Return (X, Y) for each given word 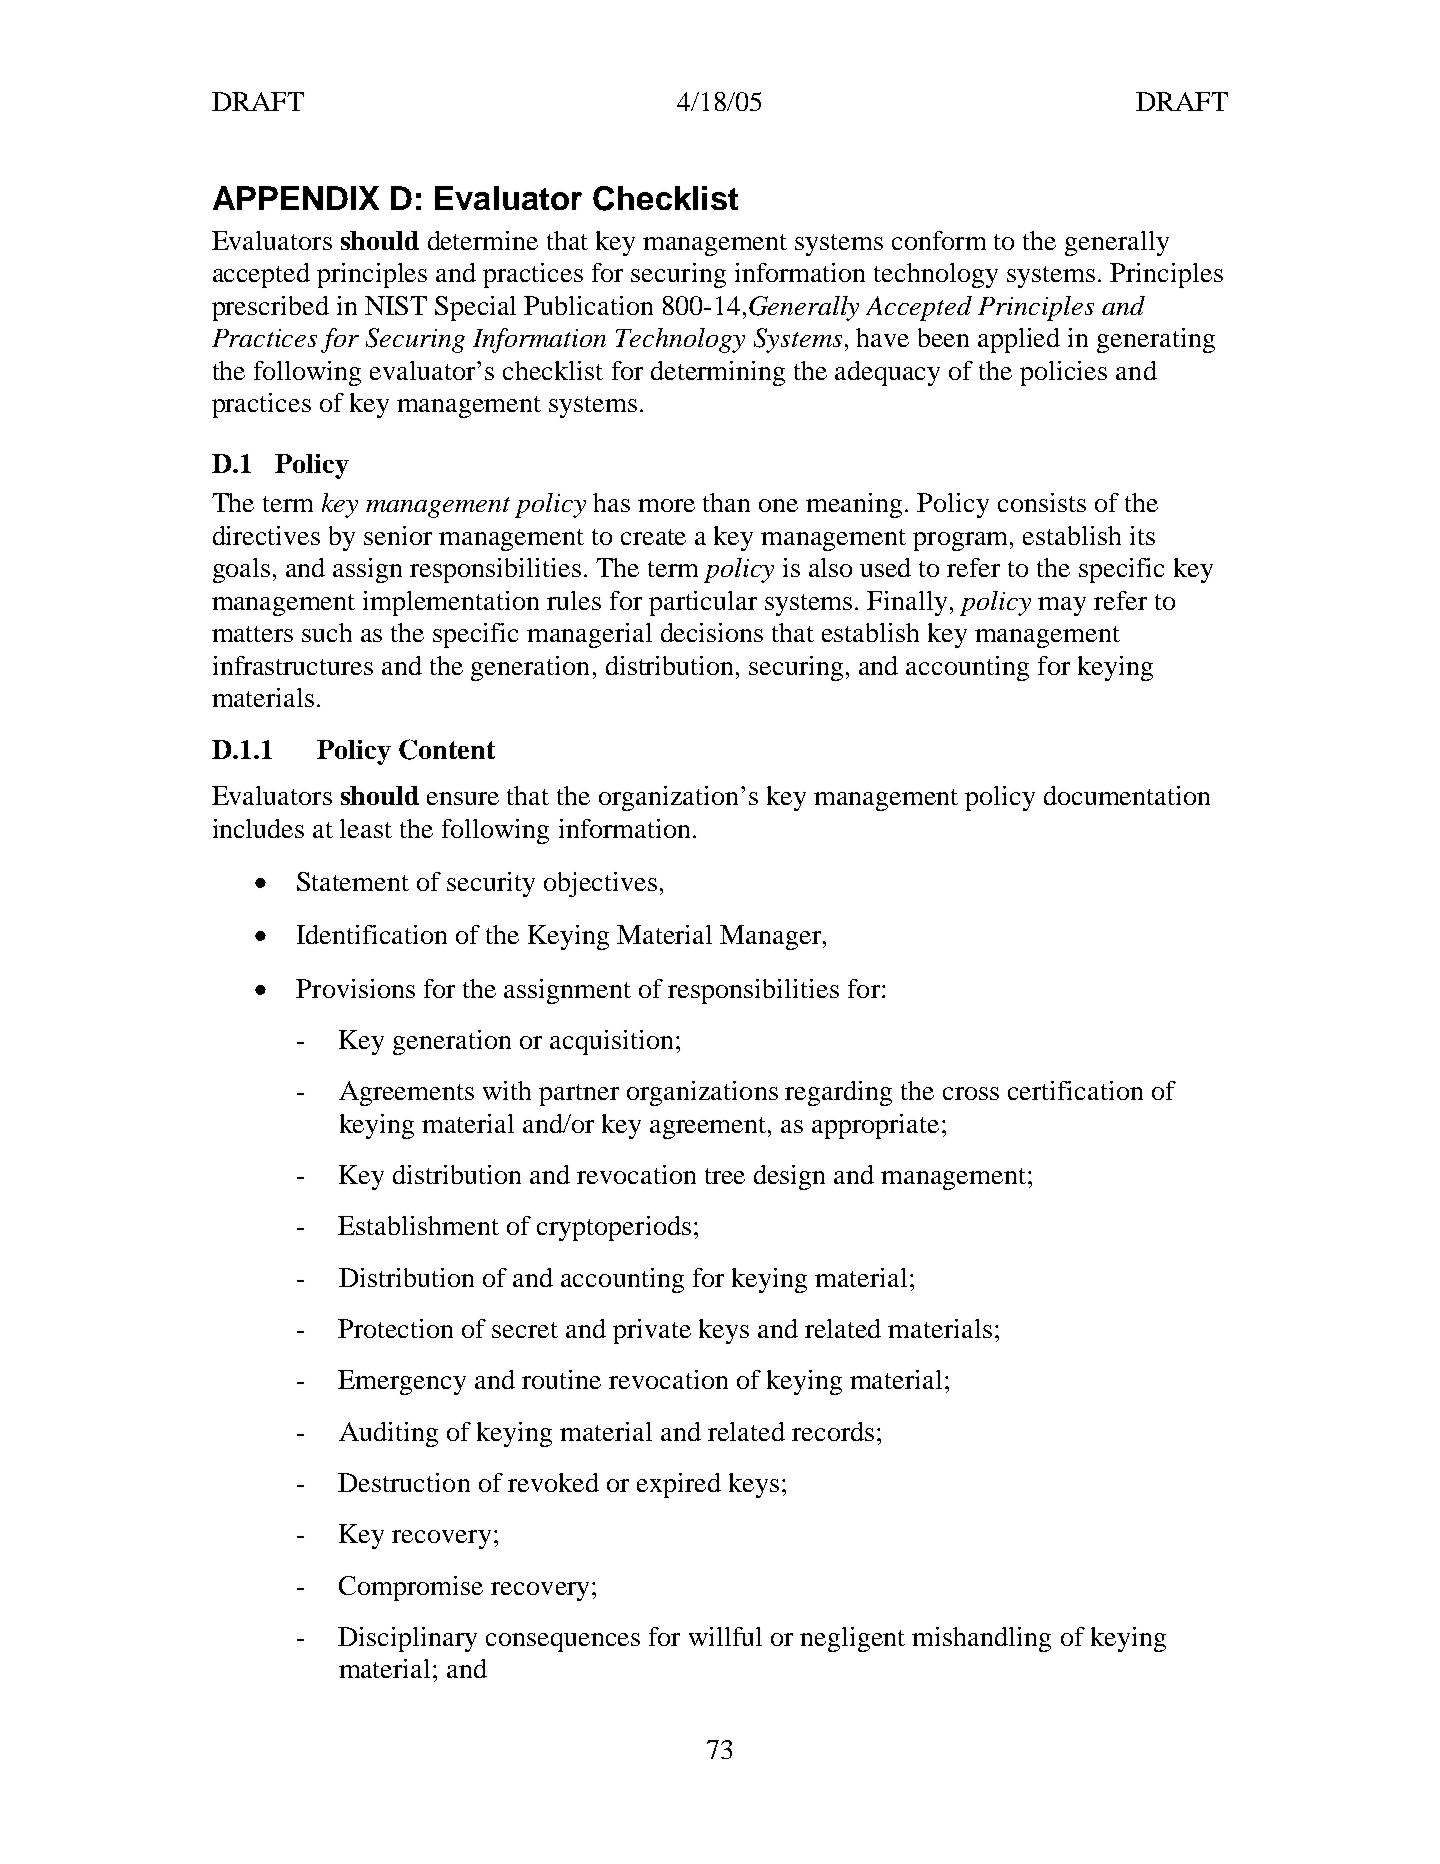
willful (725, 1636)
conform (939, 240)
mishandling (981, 1639)
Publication (588, 305)
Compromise (411, 1588)
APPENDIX (296, 198)
